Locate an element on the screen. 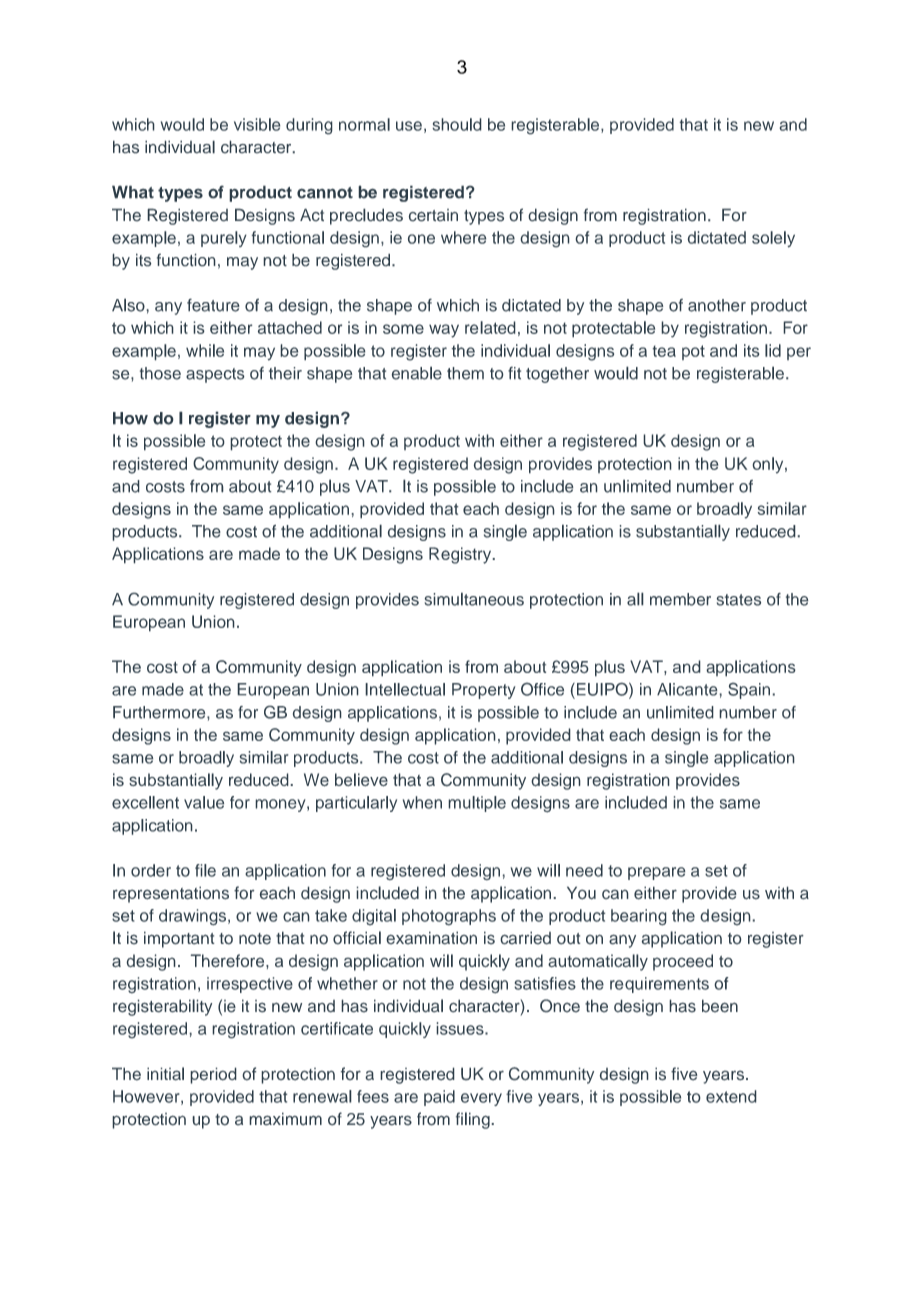 Image resolution: width=924 pixels, height=1308 pixels. them is located at coordinates (465, 373).
